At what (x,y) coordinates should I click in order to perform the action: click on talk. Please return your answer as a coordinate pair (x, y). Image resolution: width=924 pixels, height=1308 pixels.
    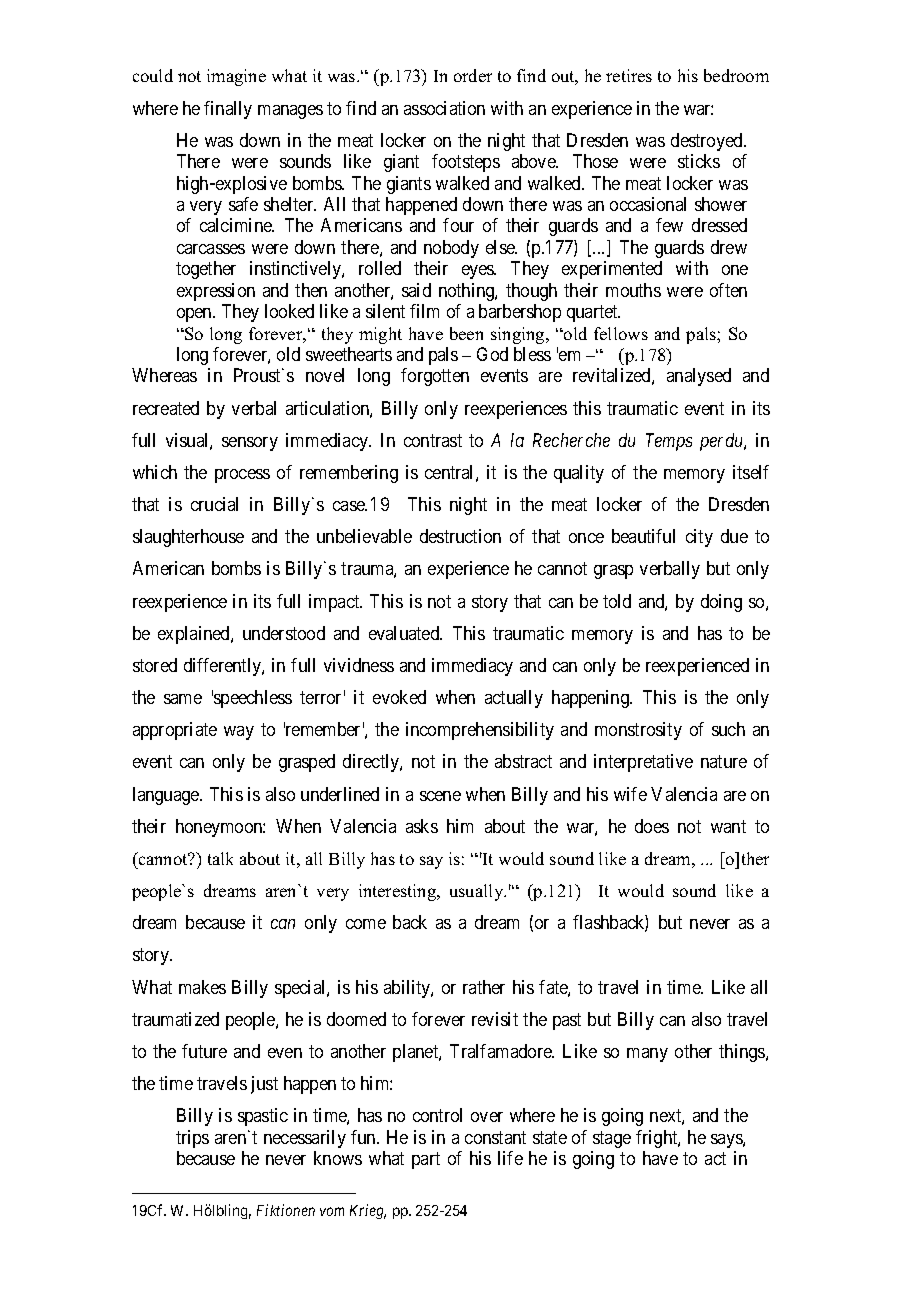
    Looking at the image, I should click on (220, 858).
